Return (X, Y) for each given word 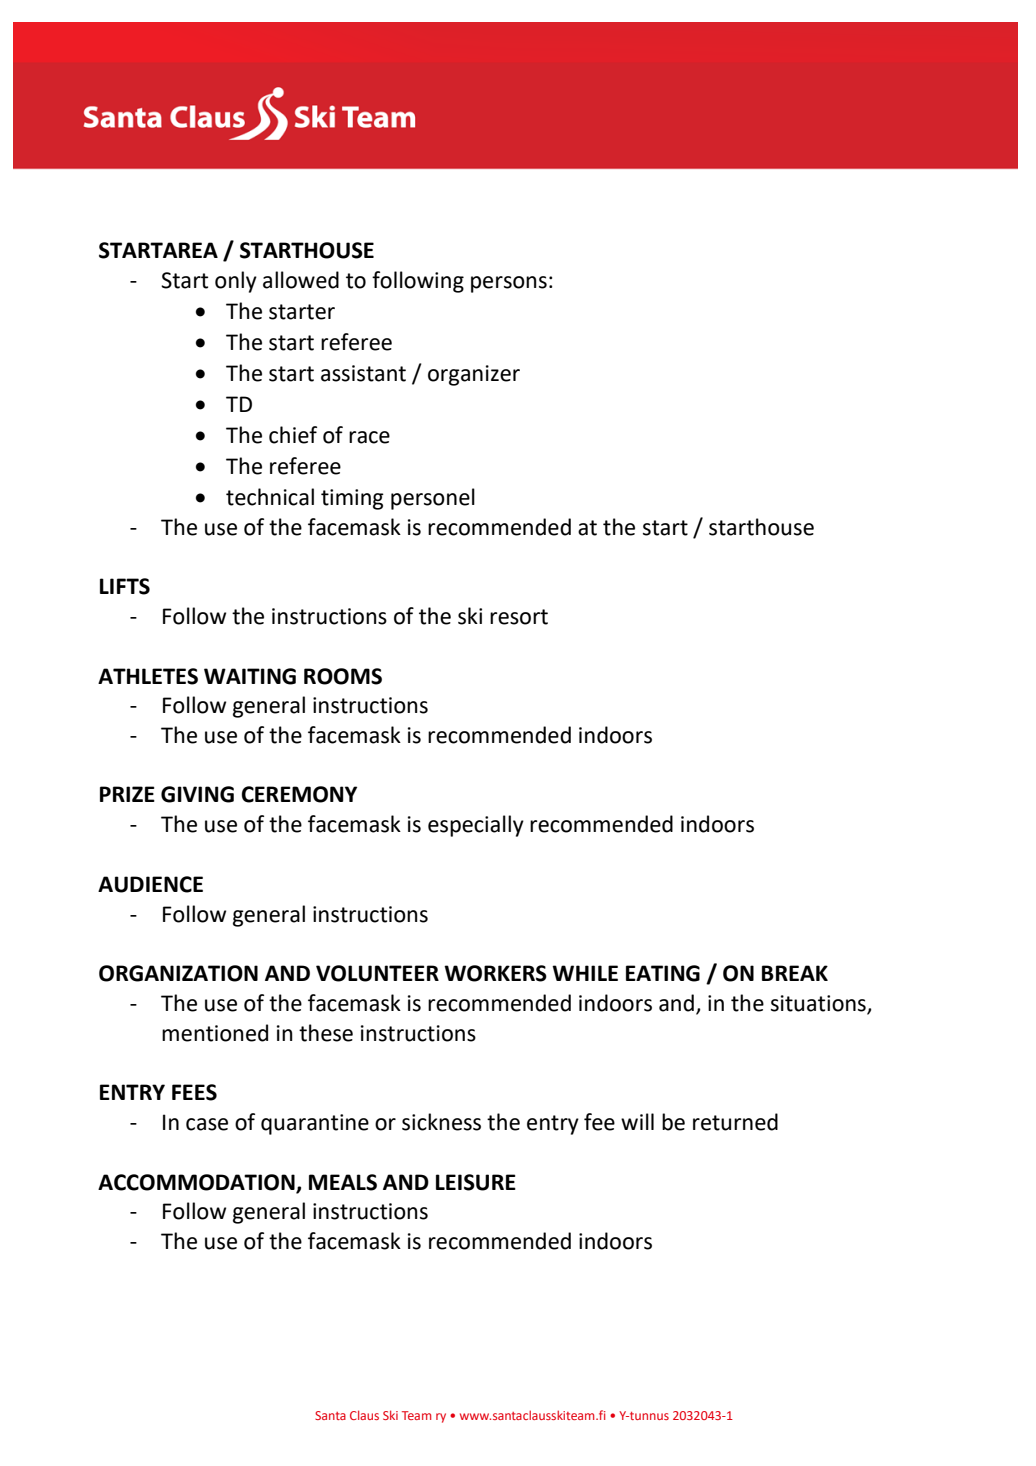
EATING (663, 973)
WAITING (250, 676)
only (236, 282)
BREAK (795, 973)
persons (509, 284)
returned (735, 1122)
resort (519, 617)
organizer (474, 375)
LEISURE (476, 1182)
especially (476, 826)
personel (433, 499)
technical (270, 497)
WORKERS (495, 973)
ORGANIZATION (178, 973)
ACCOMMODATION (196, 1182)
